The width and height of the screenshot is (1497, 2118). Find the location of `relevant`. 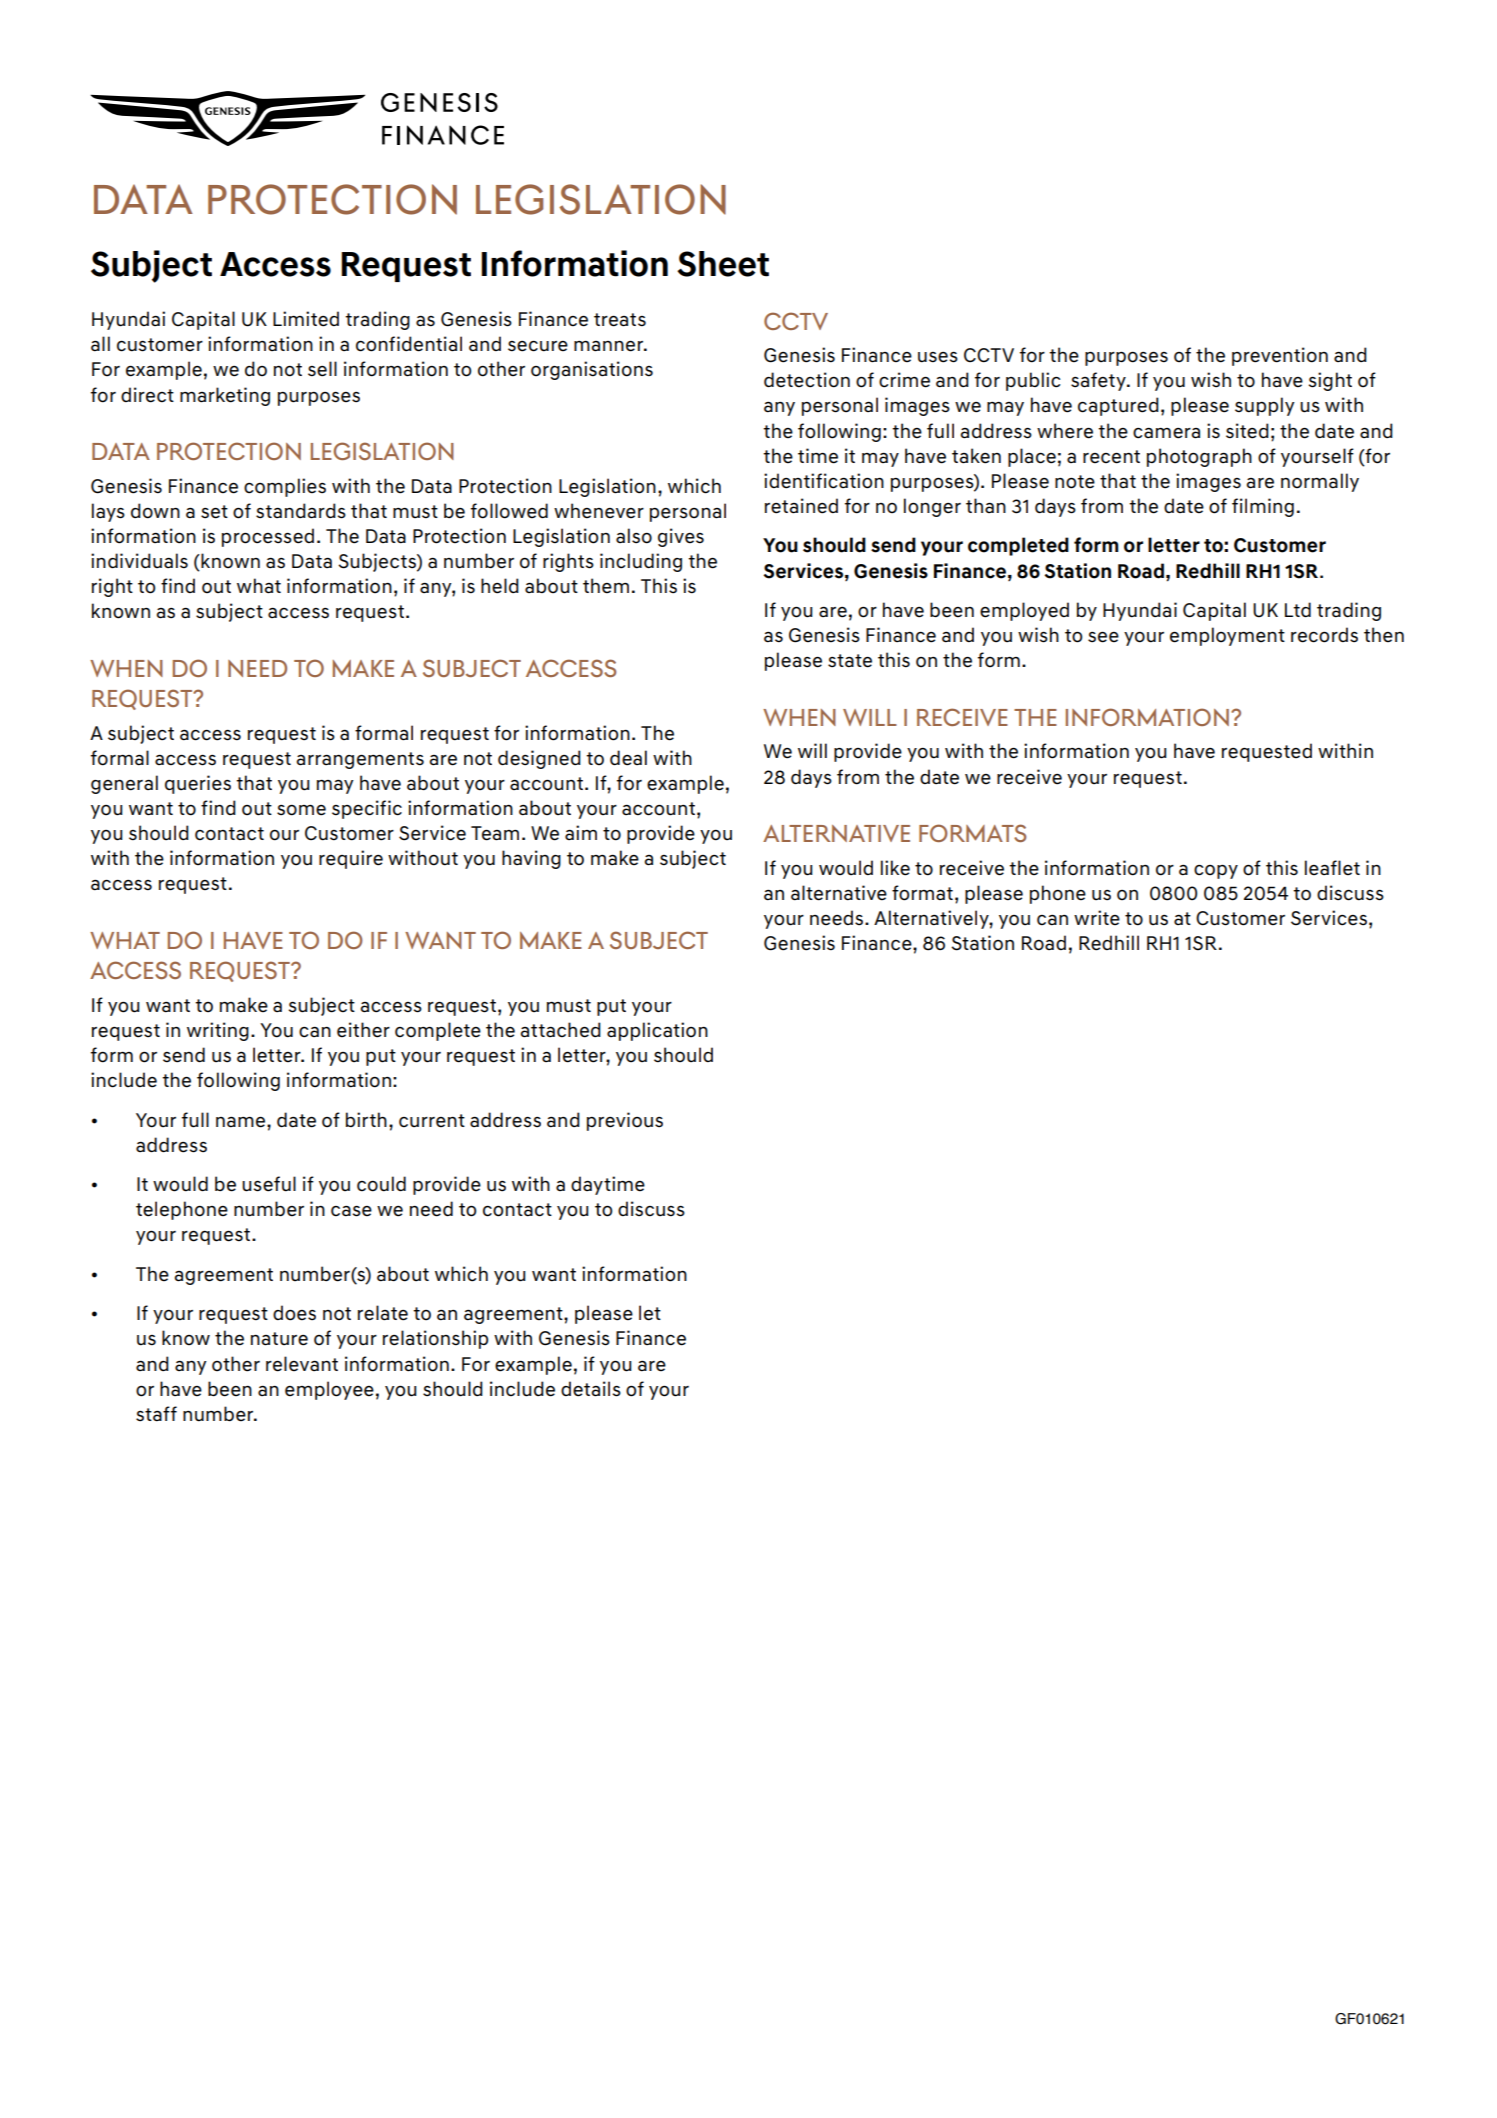

relevant is located at coordinates (302, 1364).
